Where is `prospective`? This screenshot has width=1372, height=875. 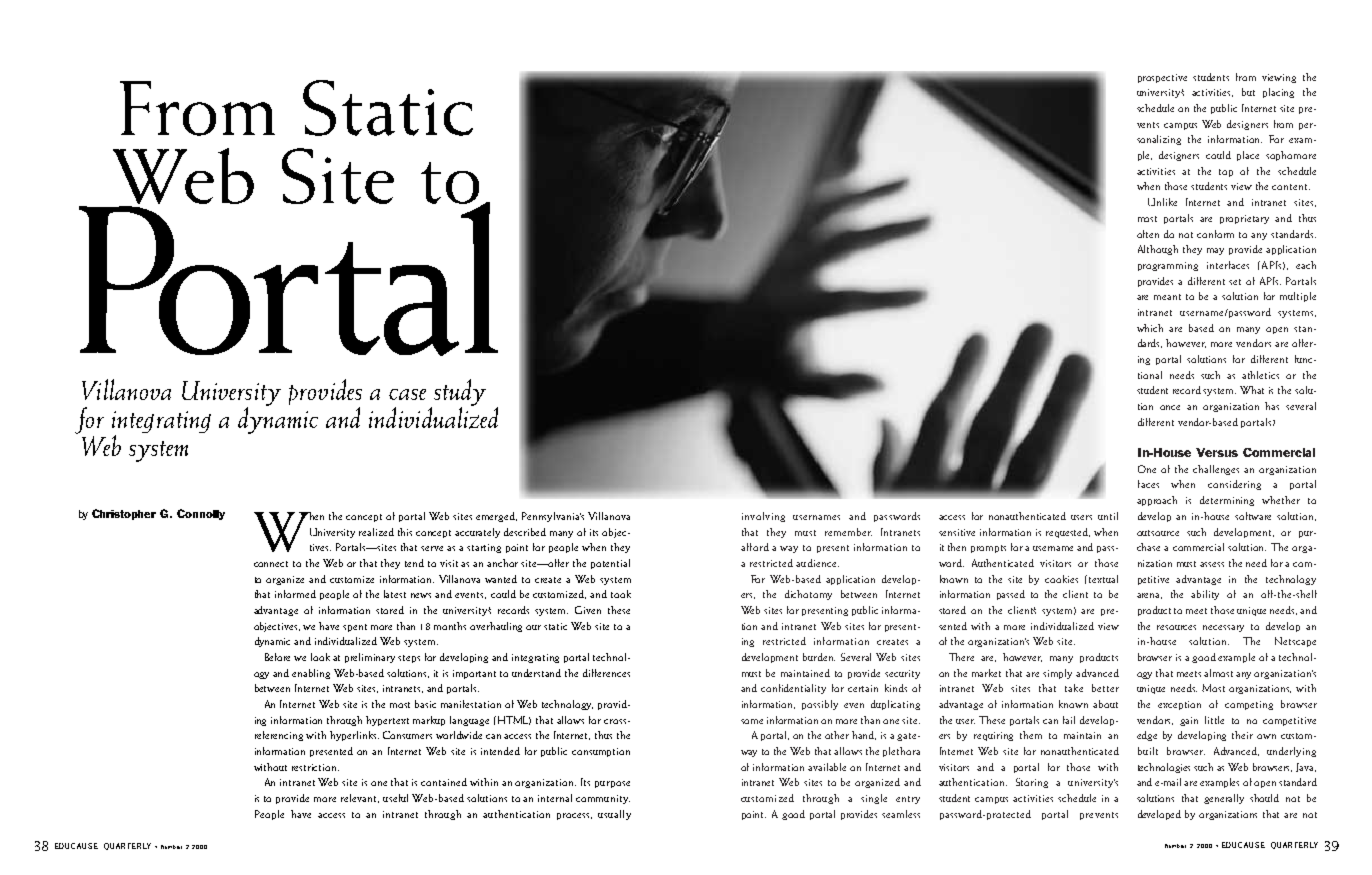
prospective is located at coordinates (1162, 78).
